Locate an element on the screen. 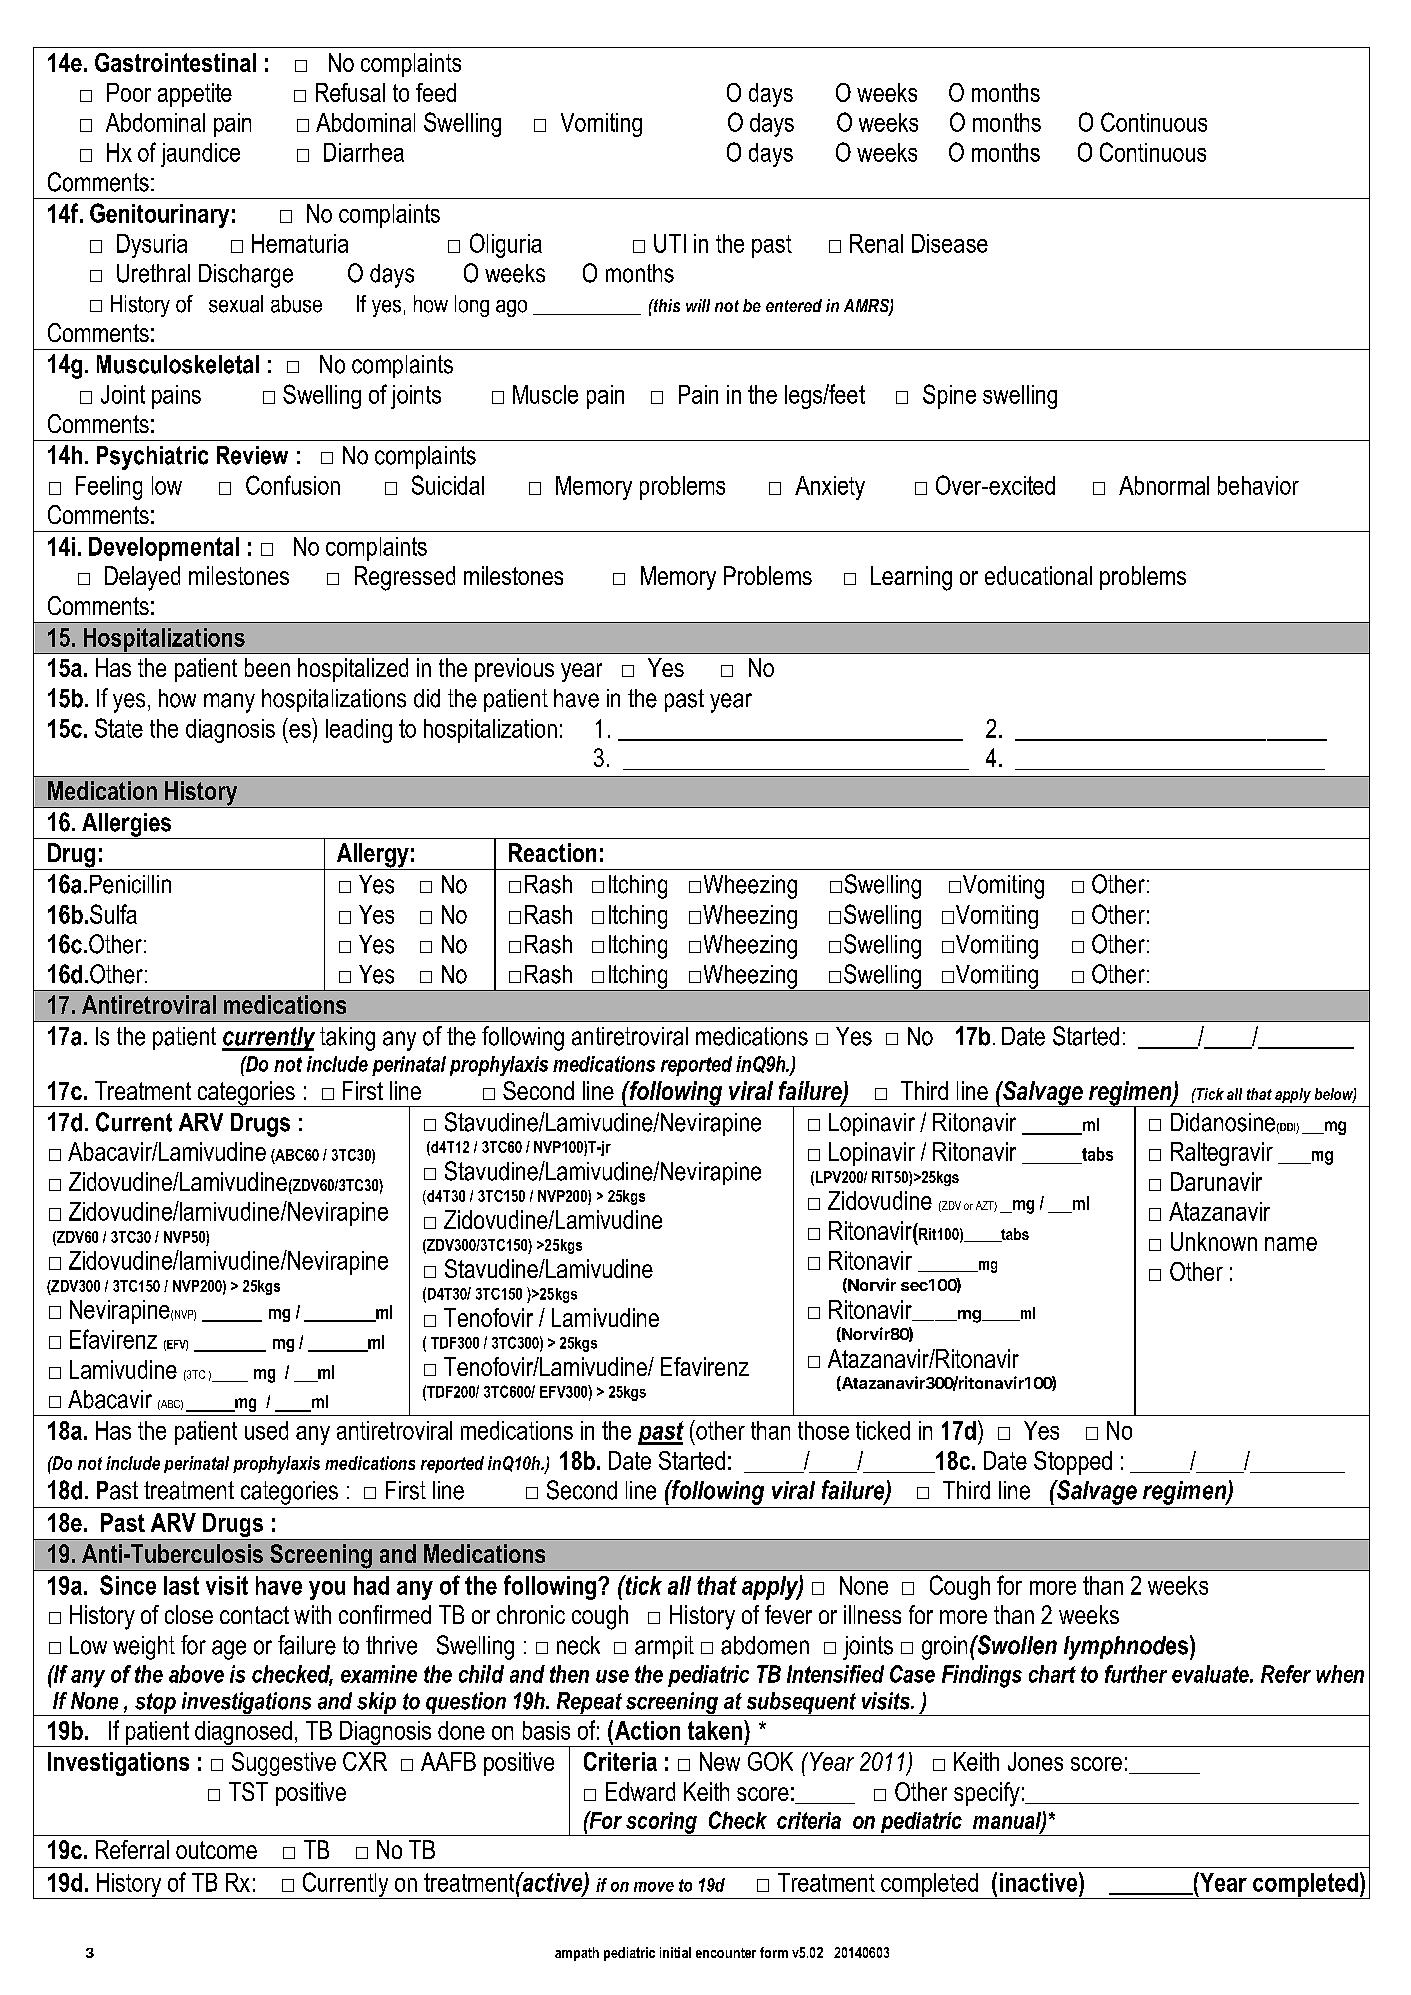  Developmental is located at coordinates (164, 549).
